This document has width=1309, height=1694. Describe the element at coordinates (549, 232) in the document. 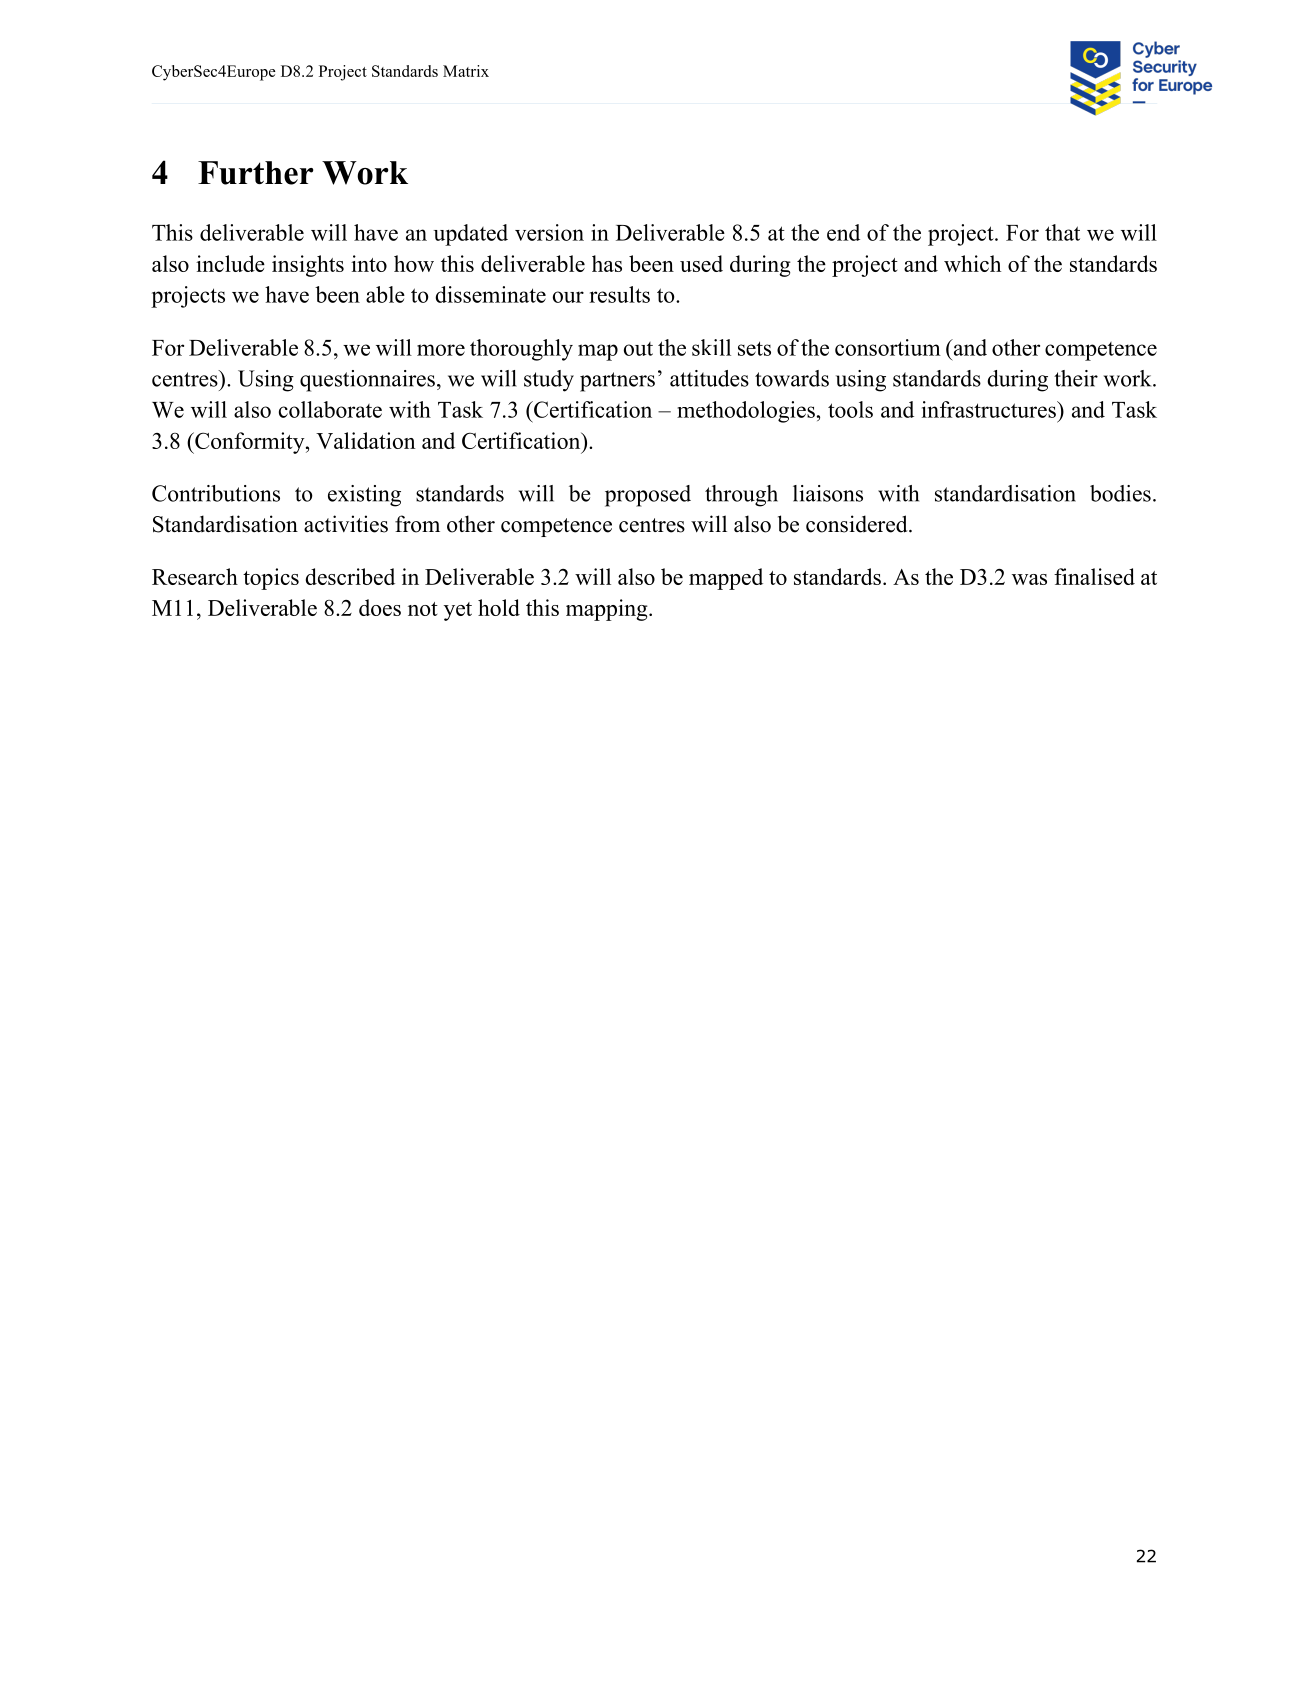

I see `version` at that location.
